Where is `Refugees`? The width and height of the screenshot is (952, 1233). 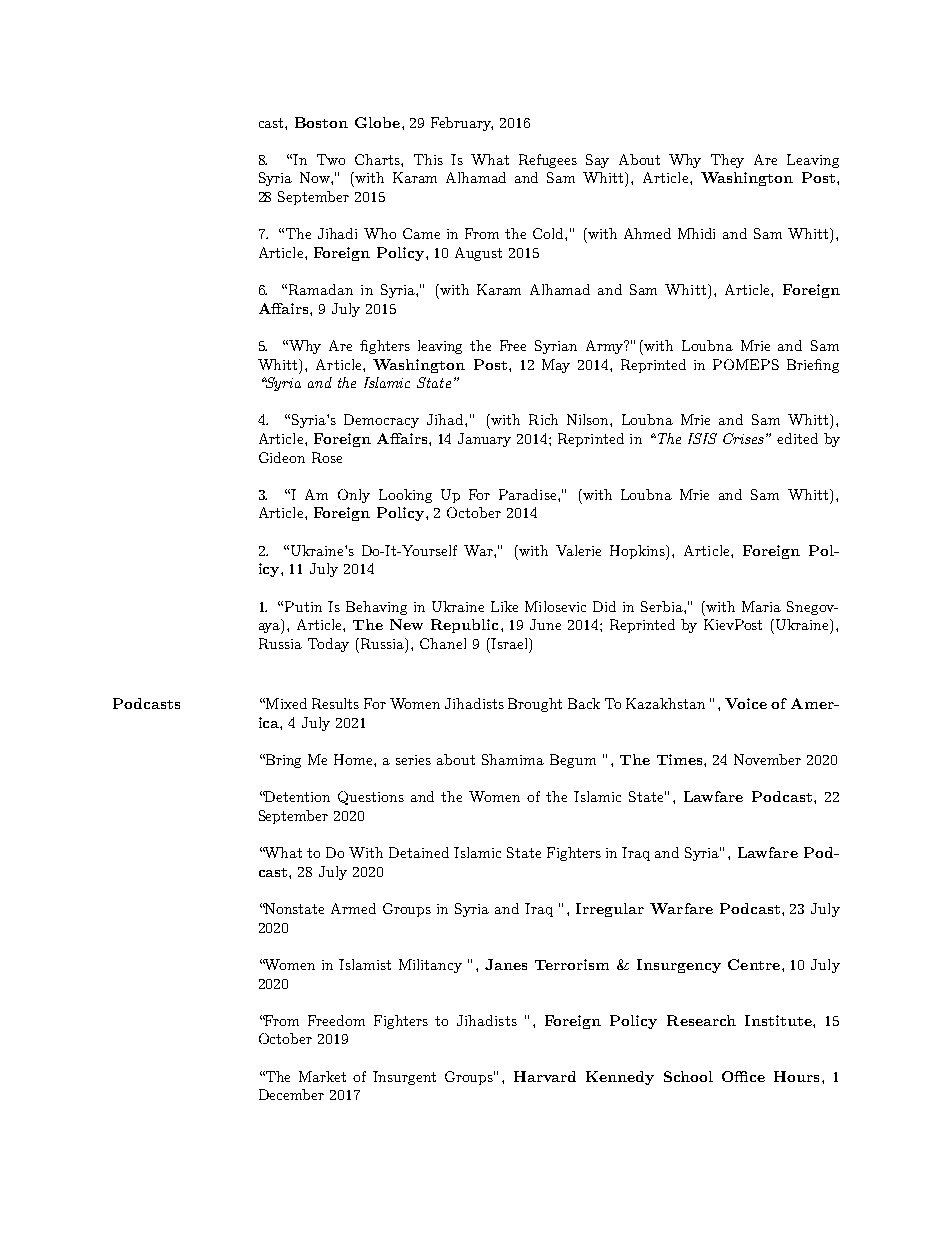 Refugees is located at coordinates (548, 161).
